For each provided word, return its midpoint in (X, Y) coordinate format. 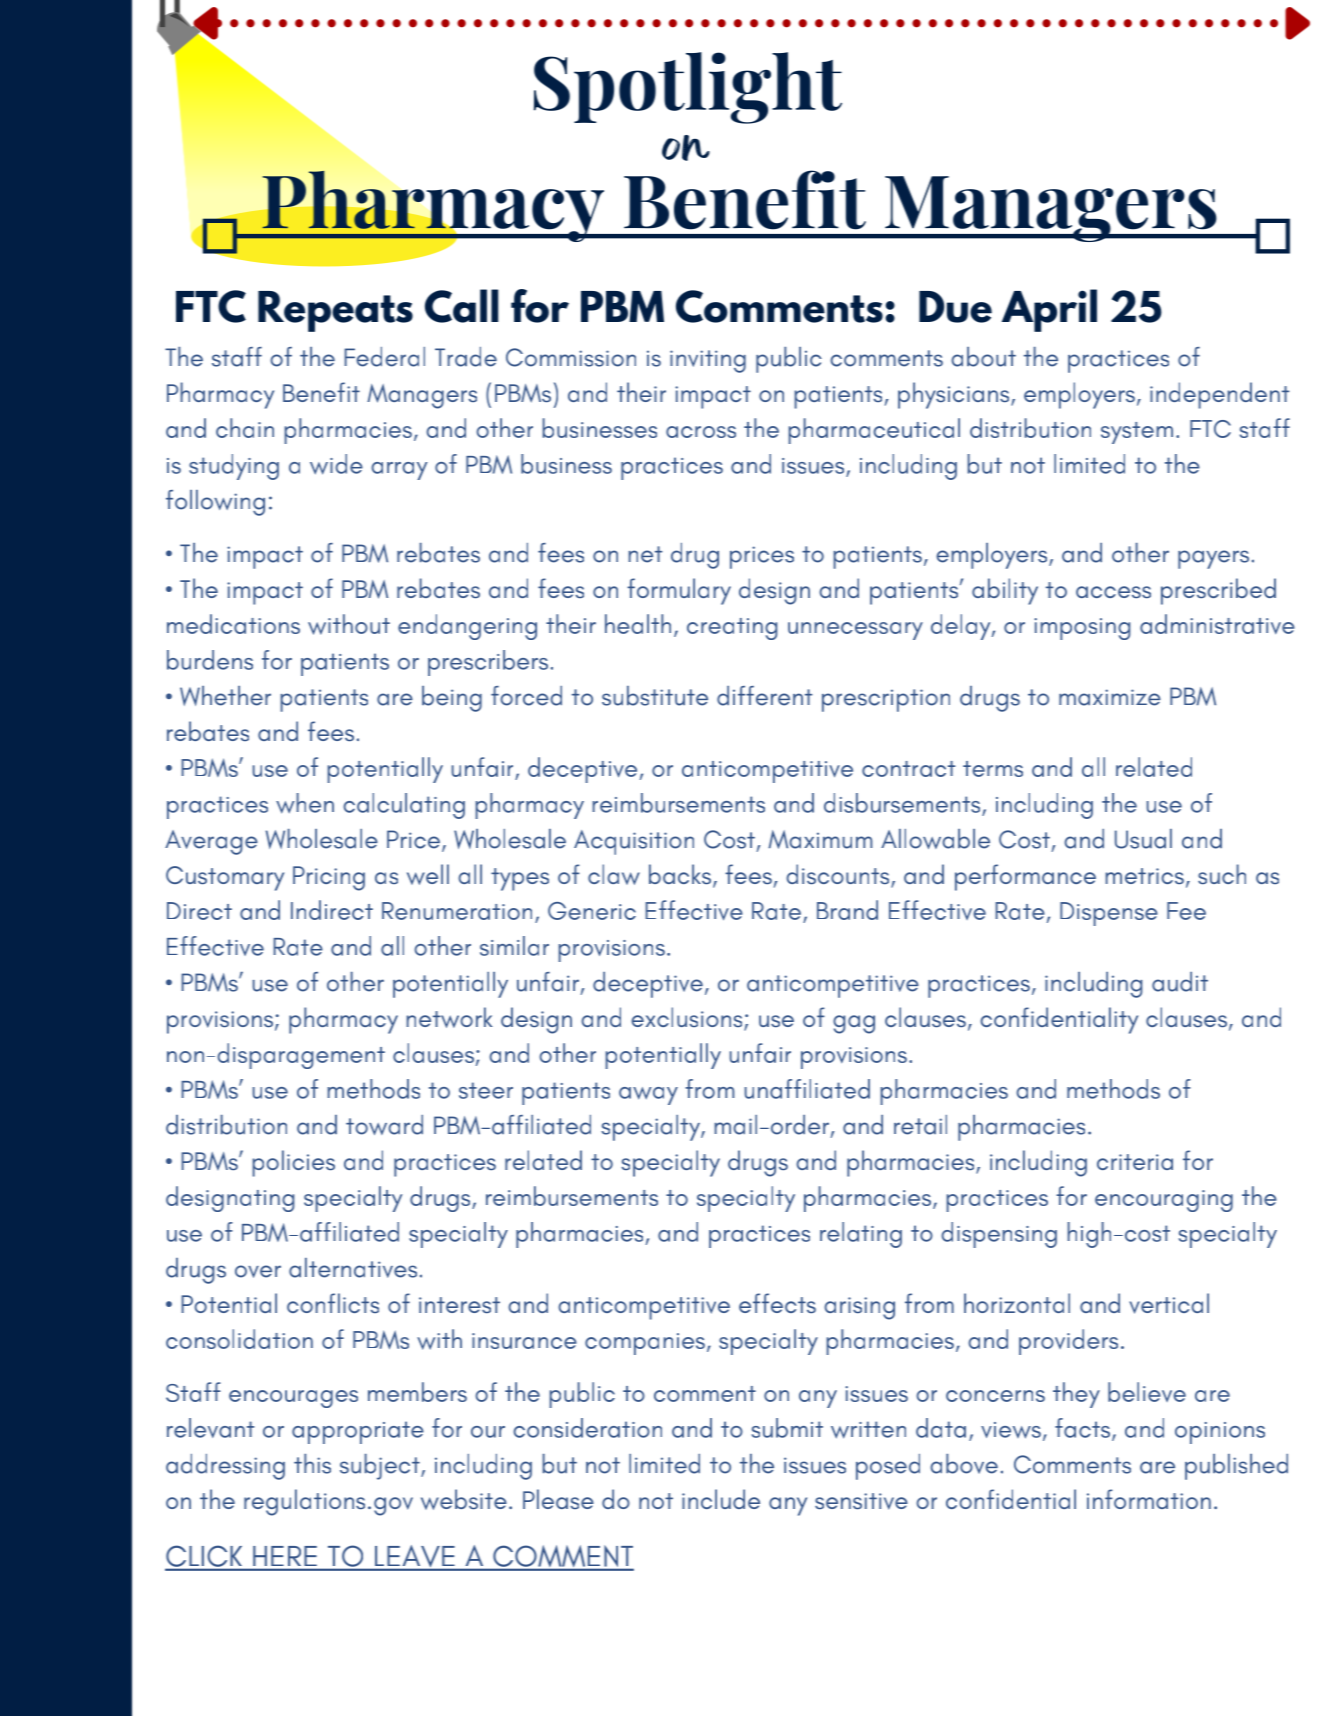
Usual (1143, 839)
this (312, 1464)
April (1049, 310)
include (721, 1499)
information (1149, 1499)
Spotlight (688, 88)
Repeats (335, 311)
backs (680, 874)
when (305, 803)
